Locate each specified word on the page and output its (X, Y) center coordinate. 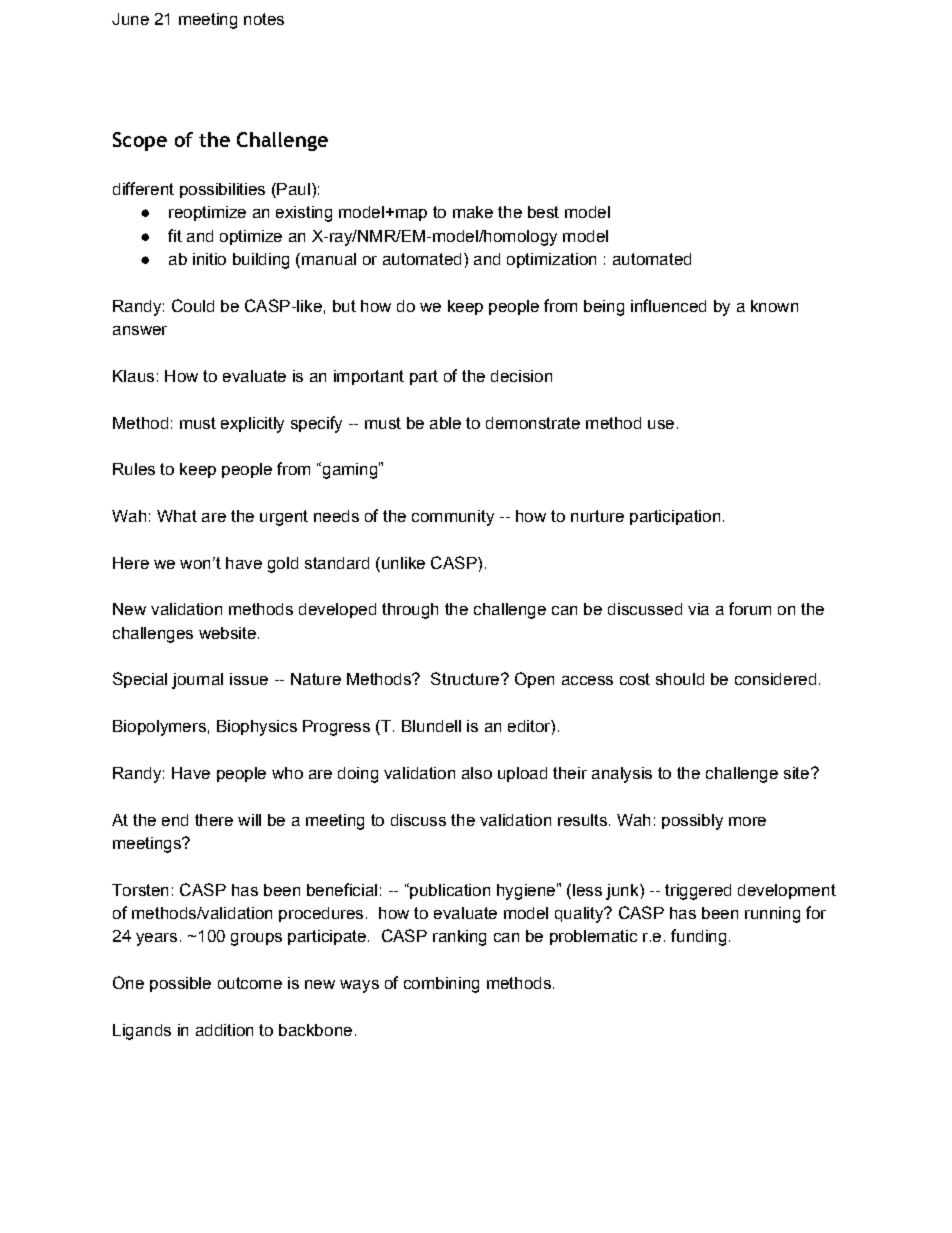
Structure (466, 678)
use (661, 424)
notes (264, 19)
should (680, 679)
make (473, 212)
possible (180, 984)
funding (698, 937)
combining (441, 985)
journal (197, 681)
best (543, 212)
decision (521, 376)
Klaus (133, 376)
